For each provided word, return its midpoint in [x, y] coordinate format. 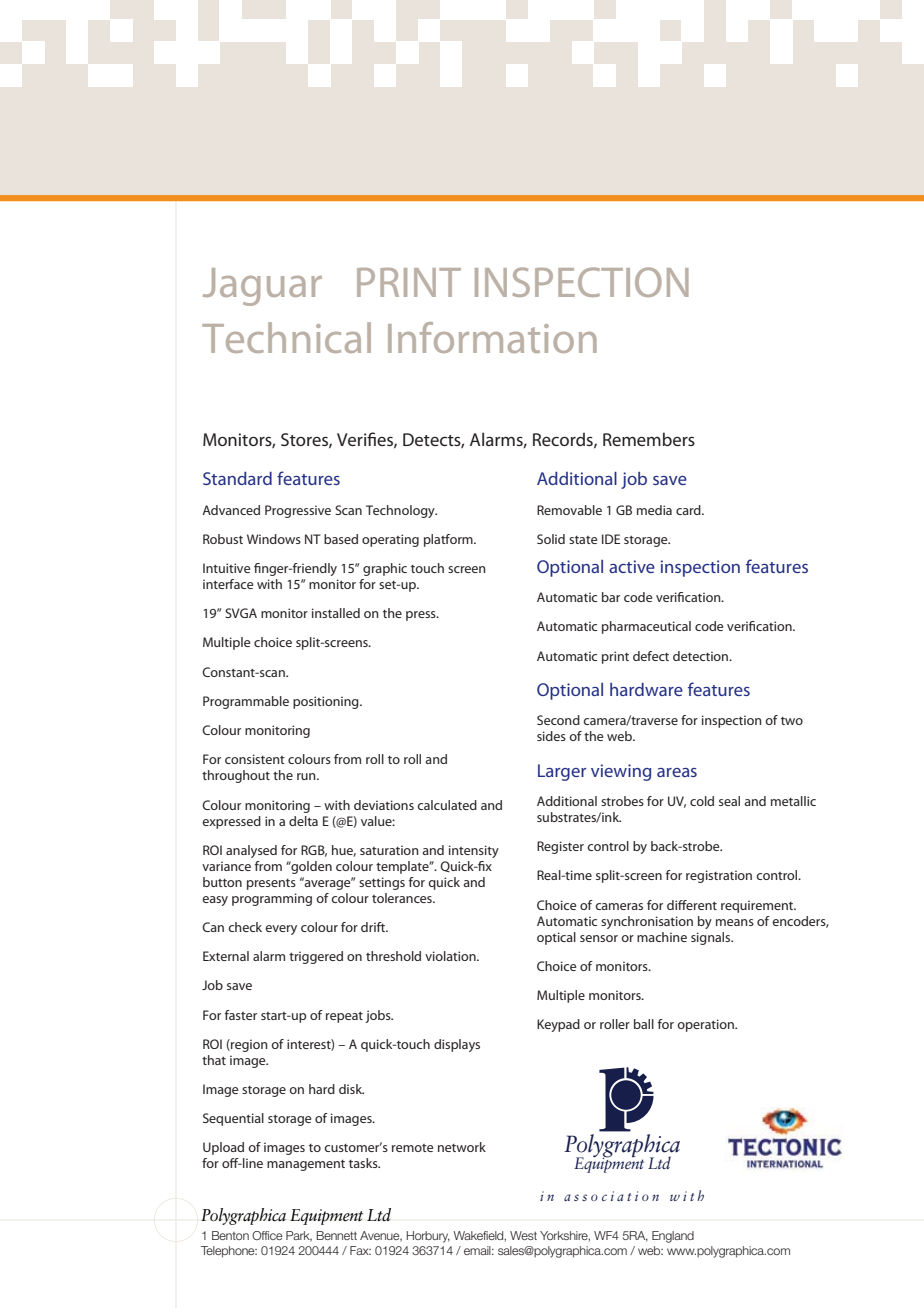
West [523, 1235]
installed [336, 613]
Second [558, 720]
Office [267, 1235]
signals [712, 938]
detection [702, 656]
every [281, 930]
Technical [286, 337]
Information [492, 337]
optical [556, 938]
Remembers [649, 439]
